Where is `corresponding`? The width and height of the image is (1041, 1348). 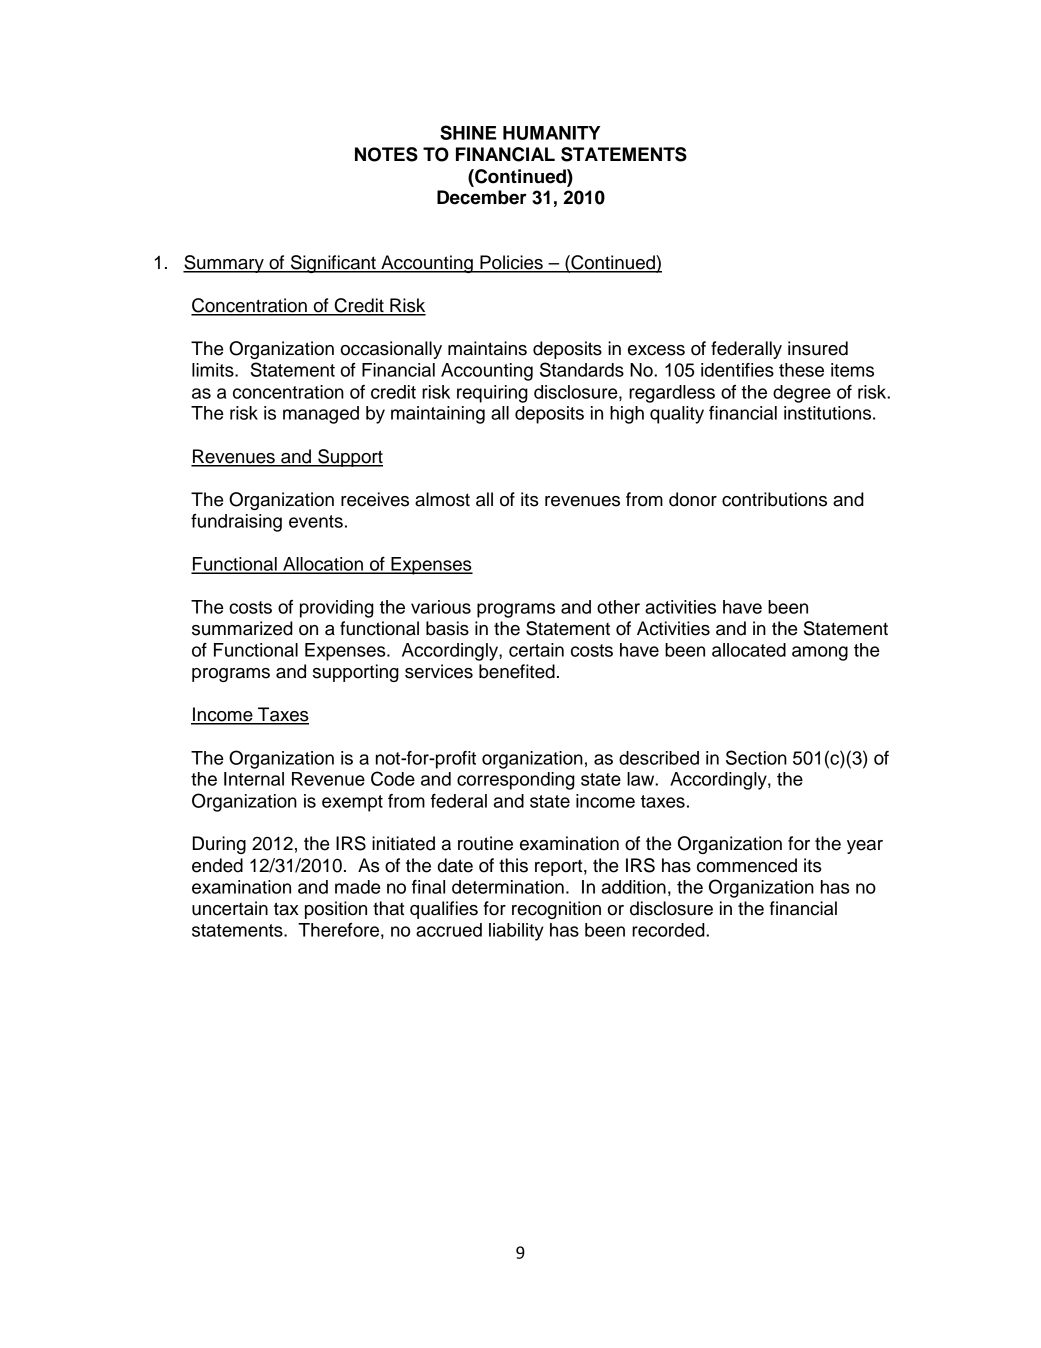
corresponding is located at coordinates (516, 781).
